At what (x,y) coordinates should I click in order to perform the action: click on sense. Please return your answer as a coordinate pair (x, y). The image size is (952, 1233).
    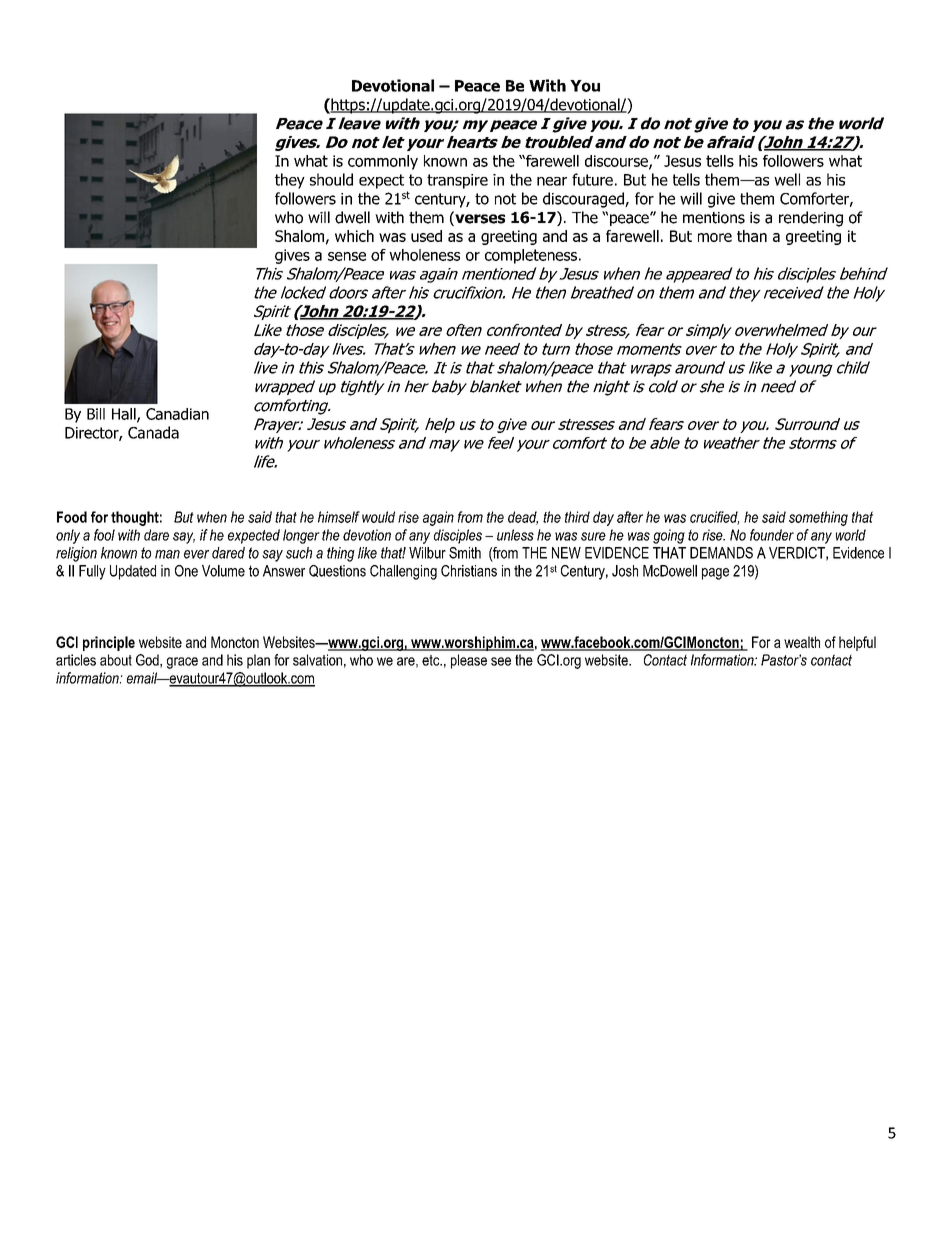
    Looking at the image, I should click on (347, 256).
